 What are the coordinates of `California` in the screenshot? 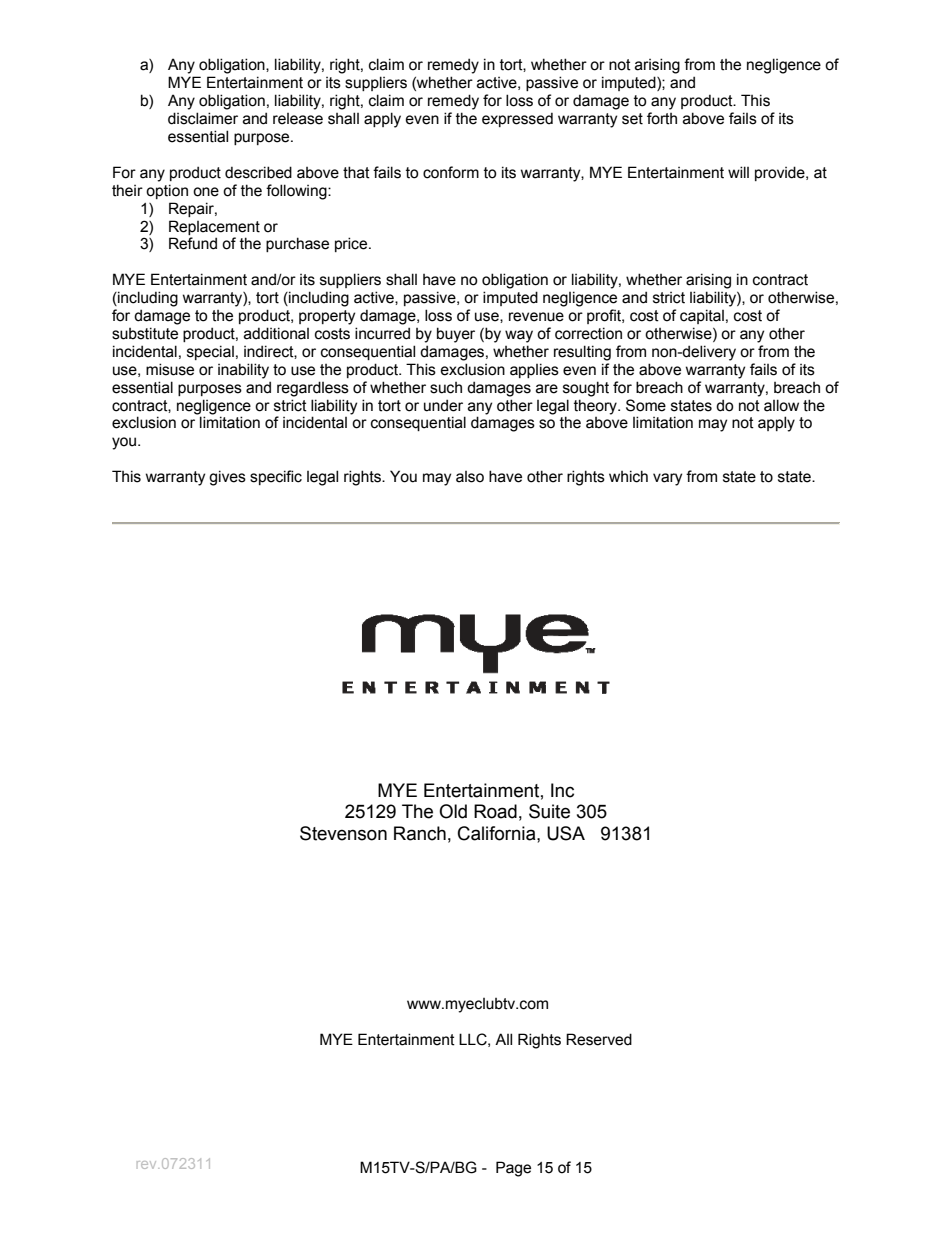 It's located at (498, 833).
